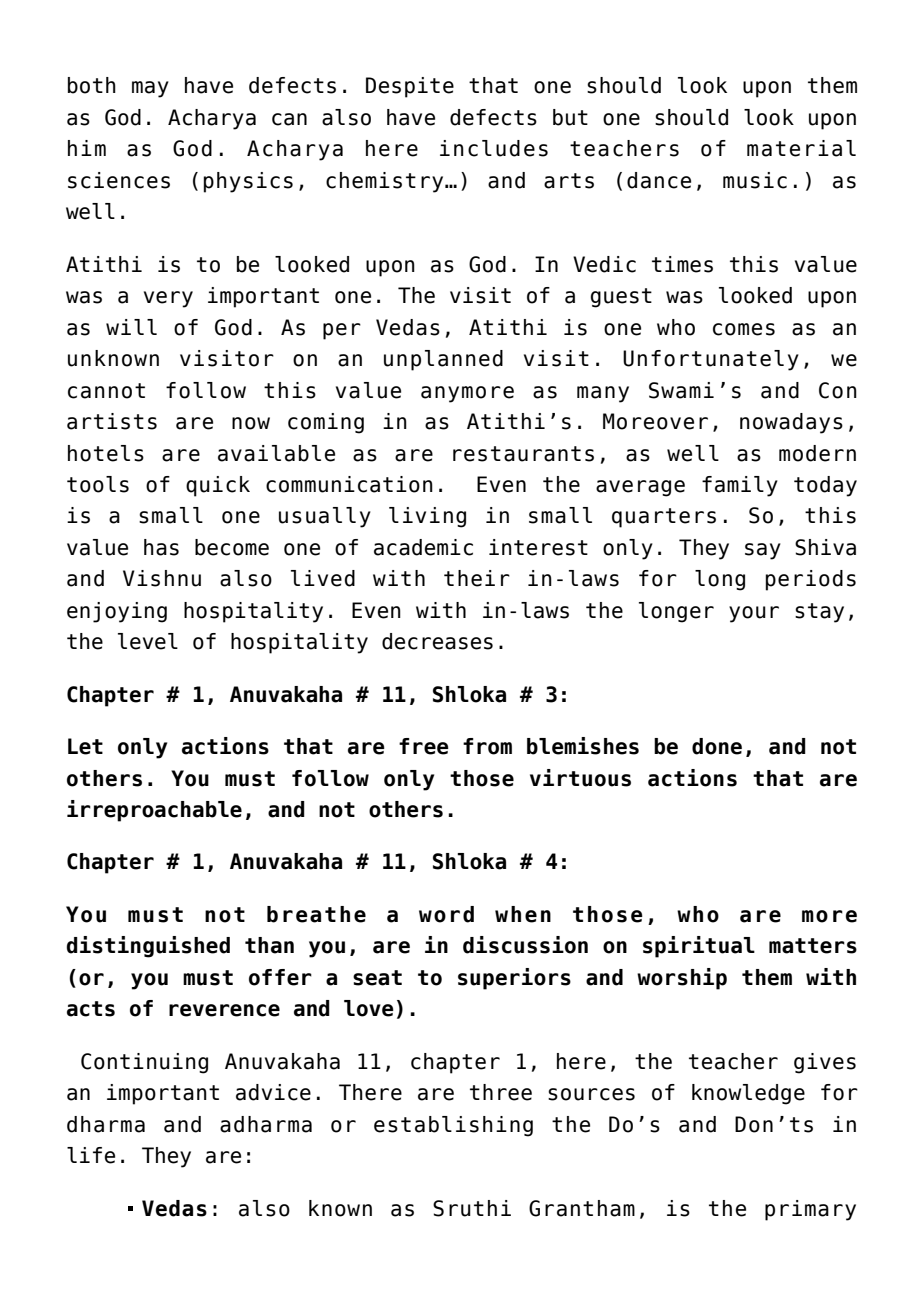 The width and height of the screenshot is (924, 1308). I want to click on quick, so click(218, 486).
